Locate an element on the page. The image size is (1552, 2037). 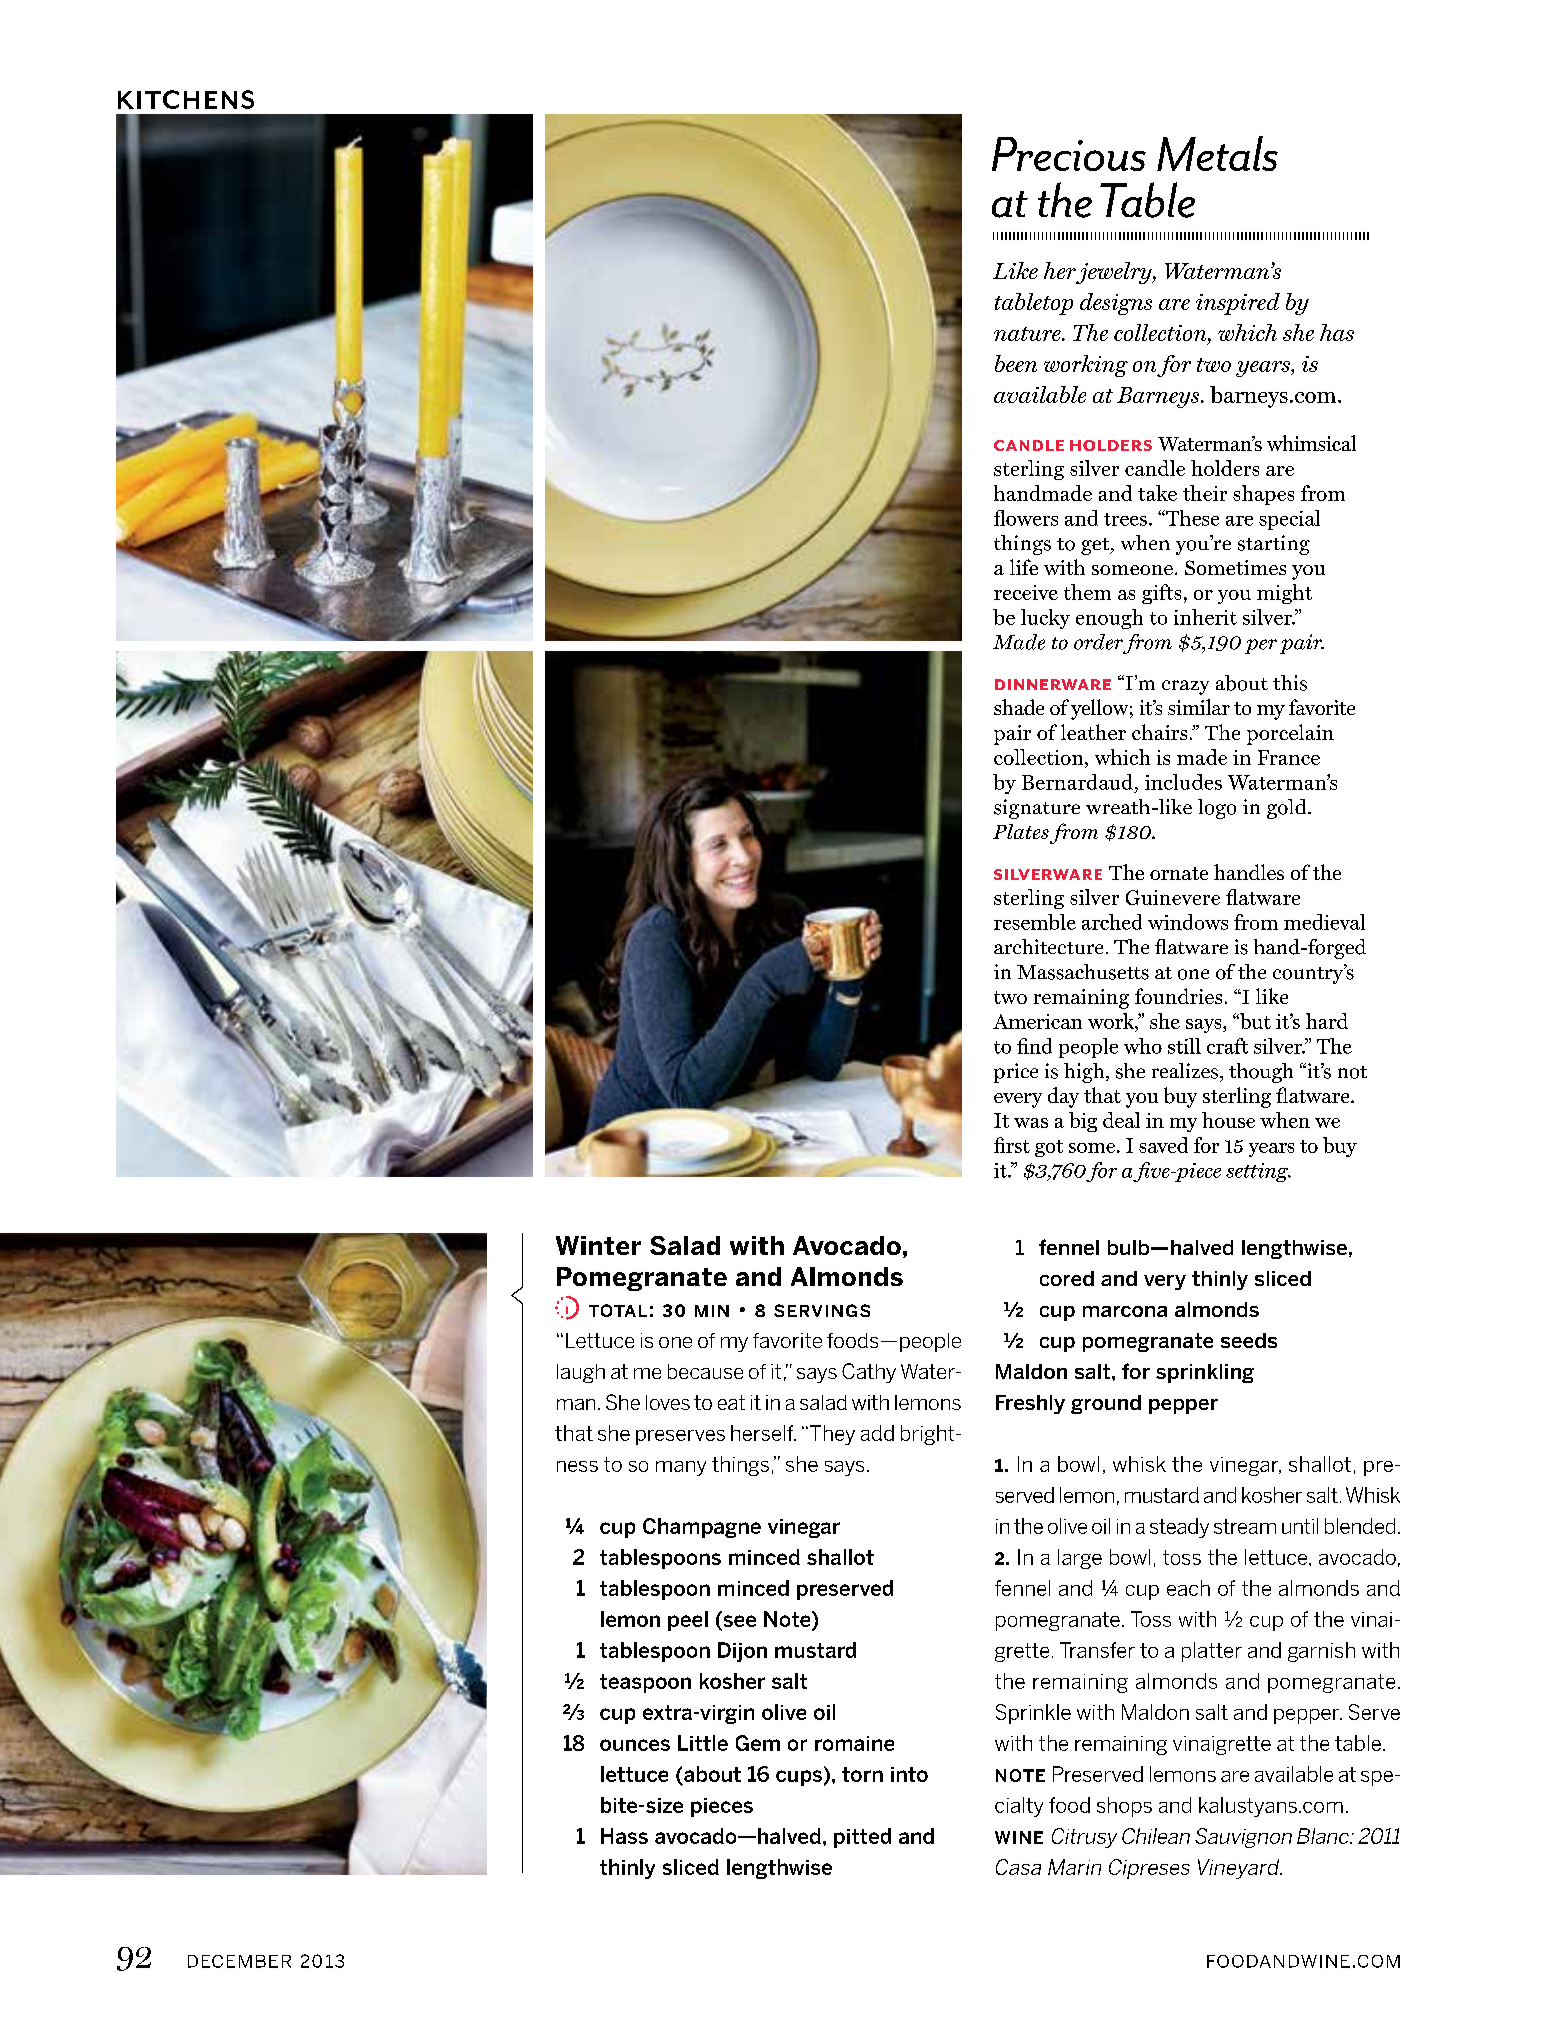
Precious is located at coordinates (1069, 154).
